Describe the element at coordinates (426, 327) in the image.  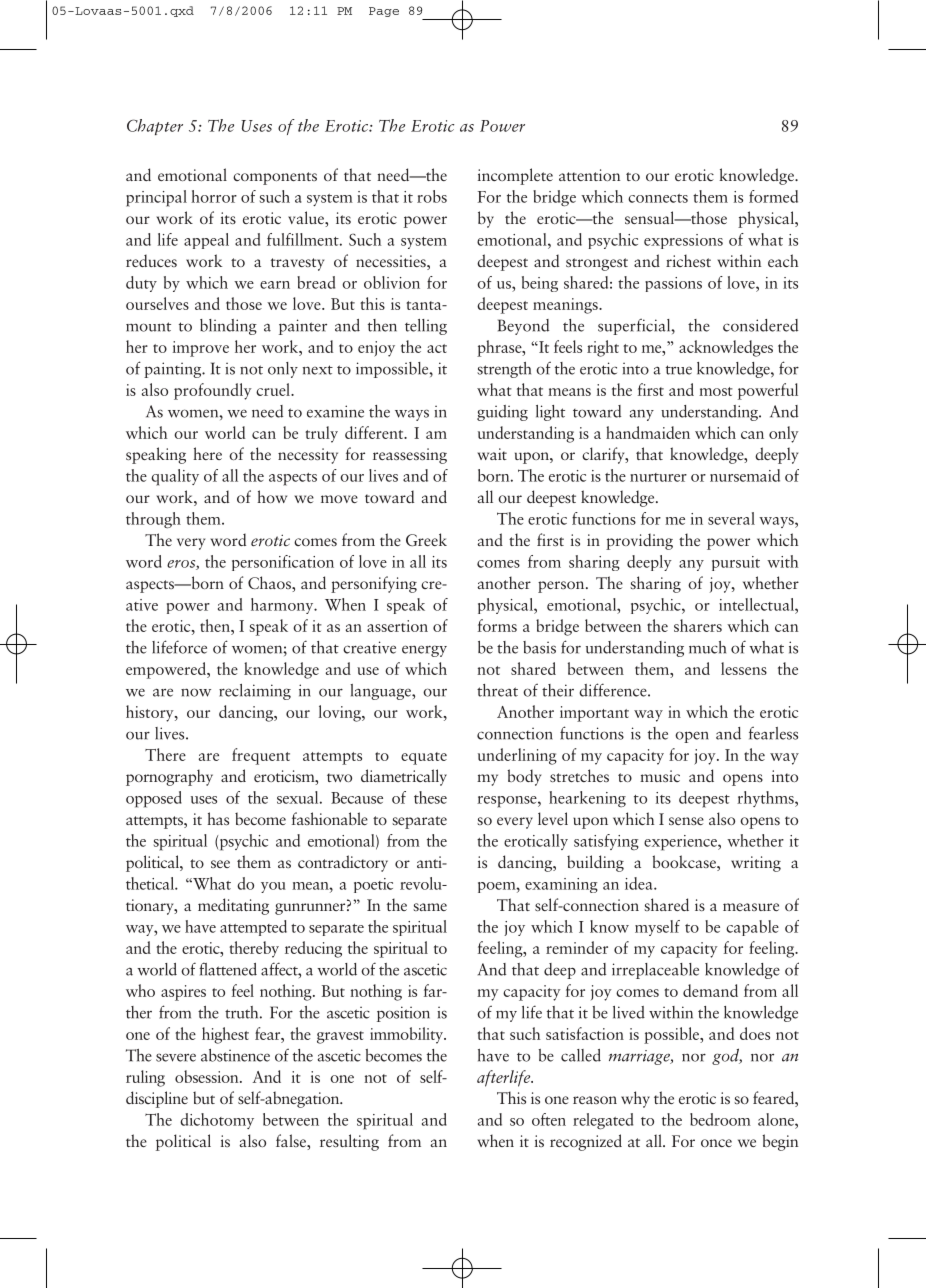
I see `telling` at that location.
